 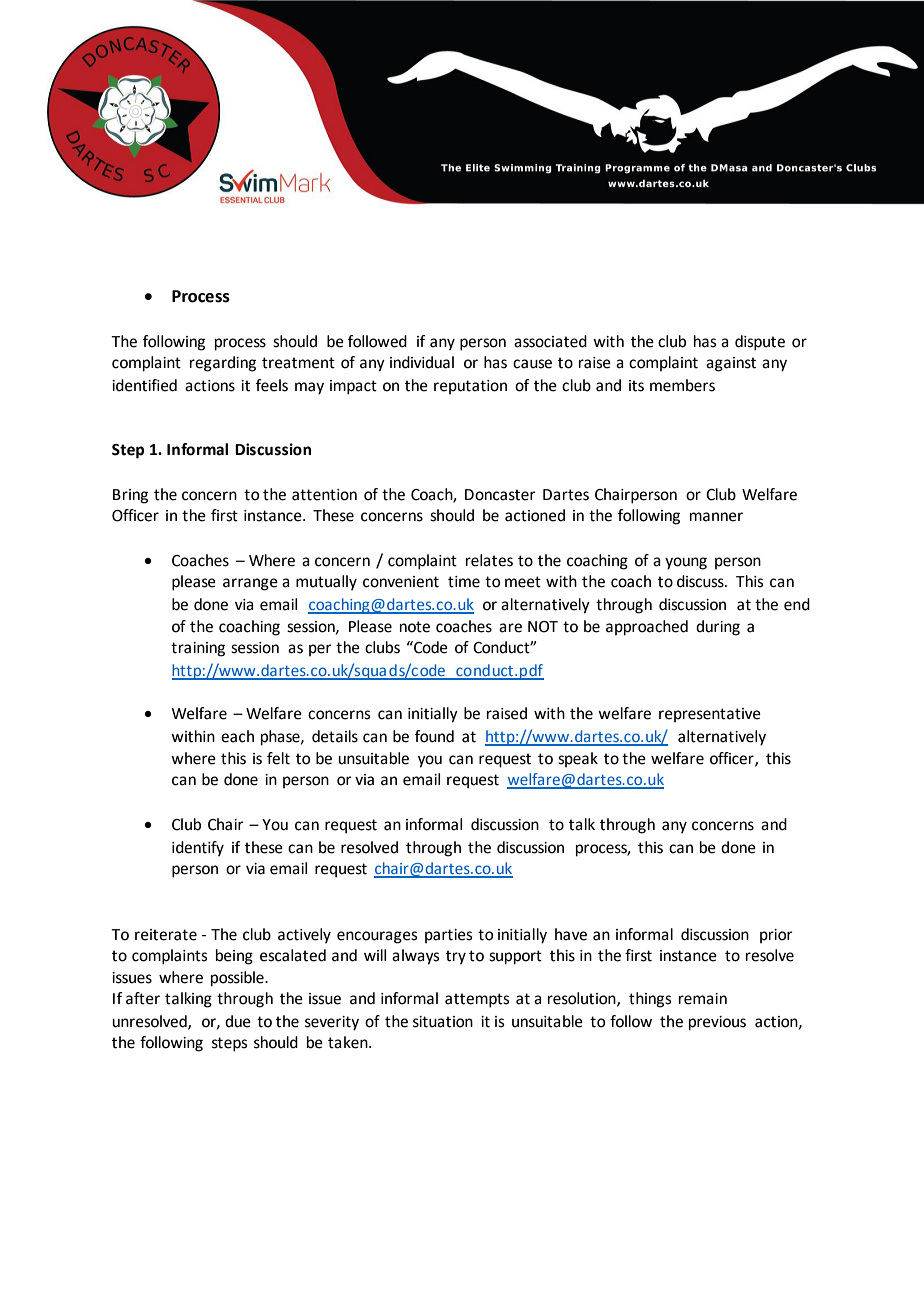 What do you see at coordinates (716, 517) in the screenshot?
I see `manner` at bounding box center [716, 517].
